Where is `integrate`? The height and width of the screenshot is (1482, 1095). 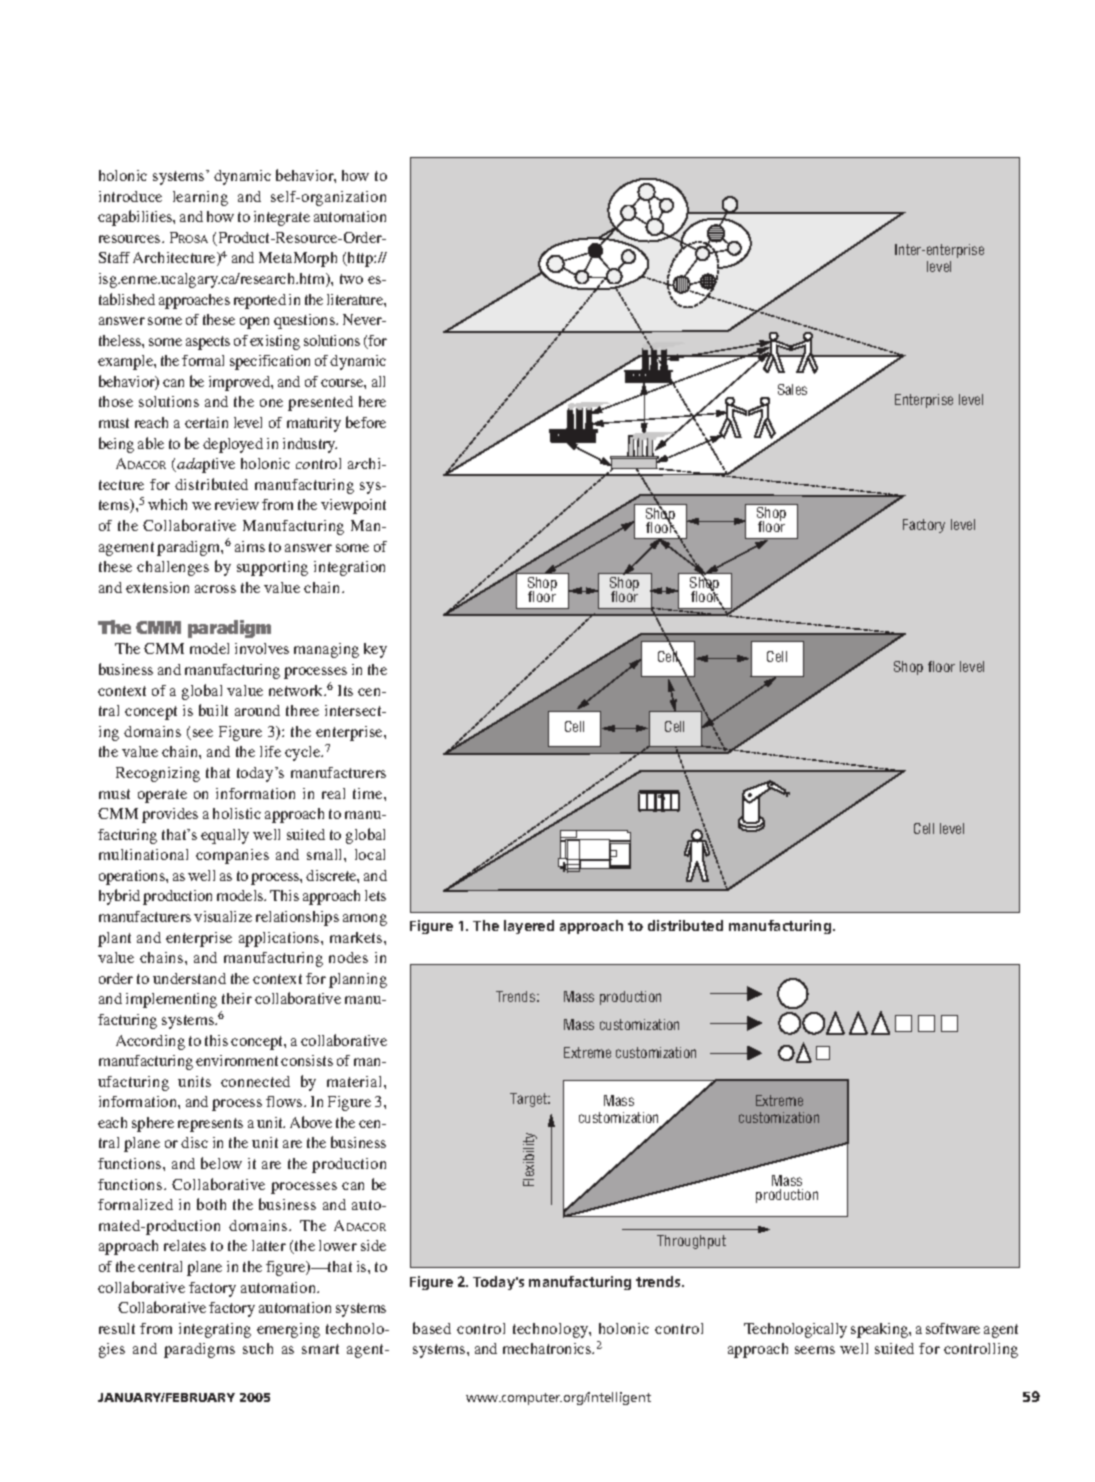
integrate is located at coordinates (282, 218).
